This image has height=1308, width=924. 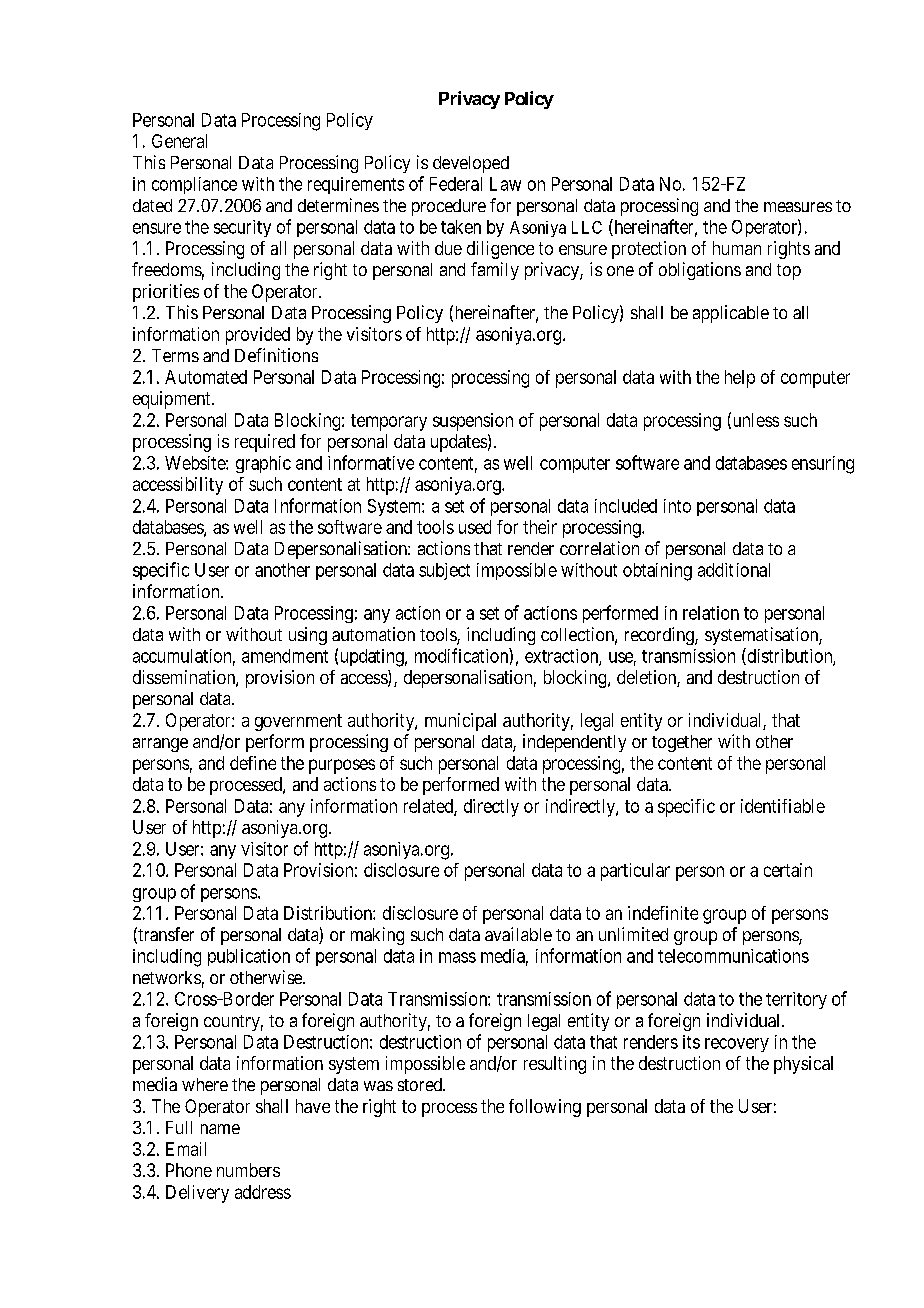 What do you see at coordinates (798, 207) in the image?
I see `measures` at bounding box center [798, 207].
